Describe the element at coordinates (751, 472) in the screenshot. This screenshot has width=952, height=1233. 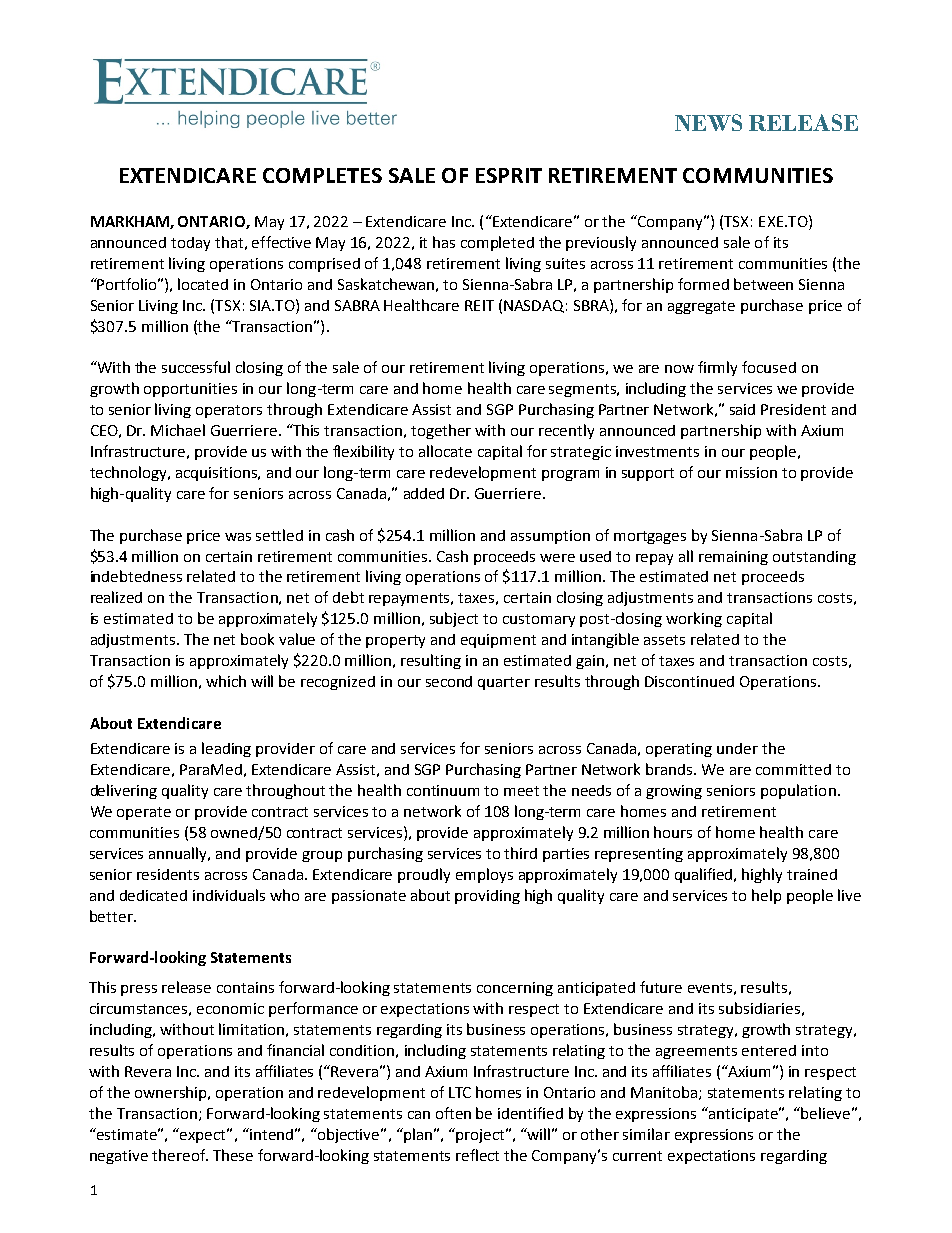
I see `mission` at that location.
